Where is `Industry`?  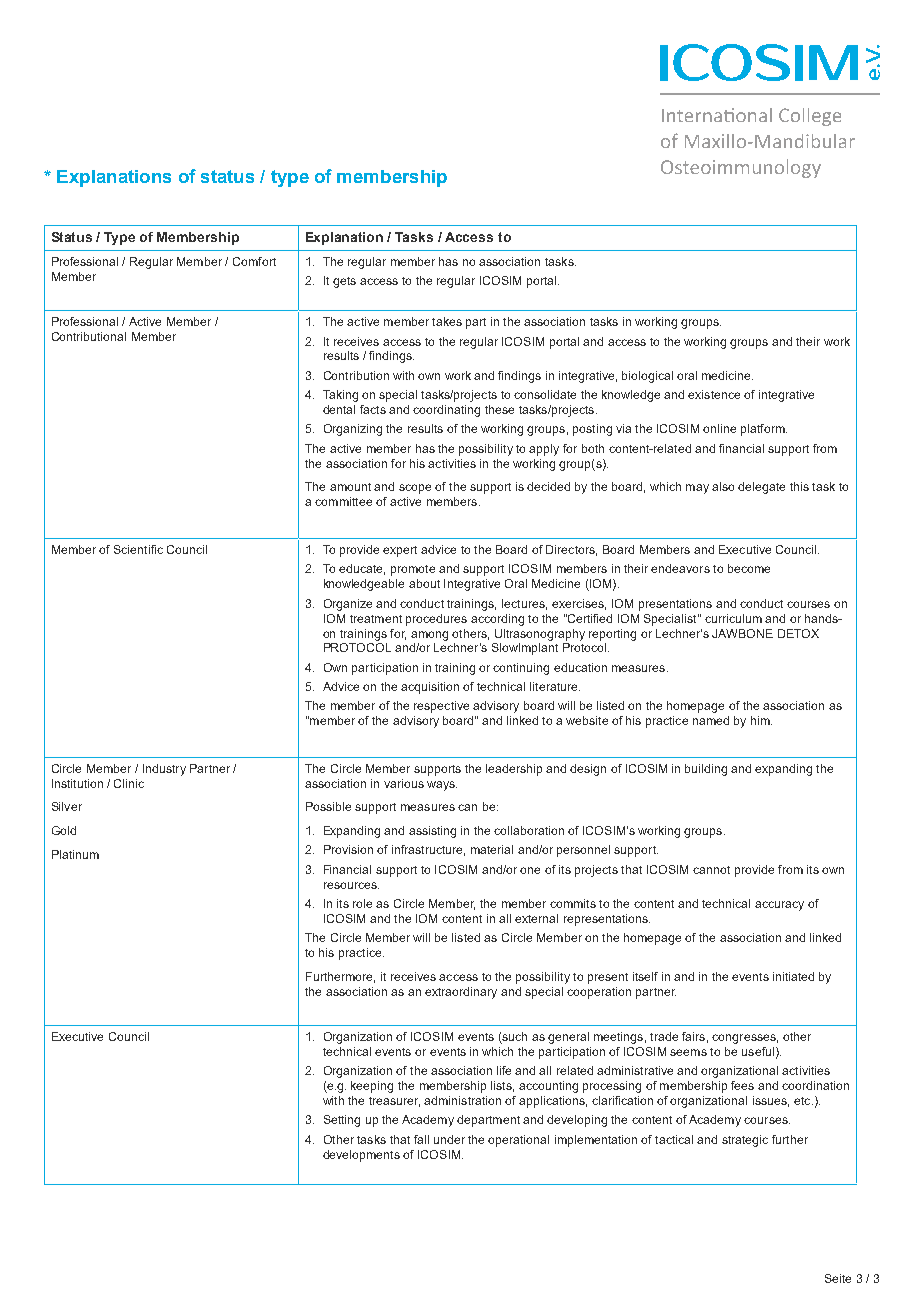
Industry is located at coordinates (164, 770).
